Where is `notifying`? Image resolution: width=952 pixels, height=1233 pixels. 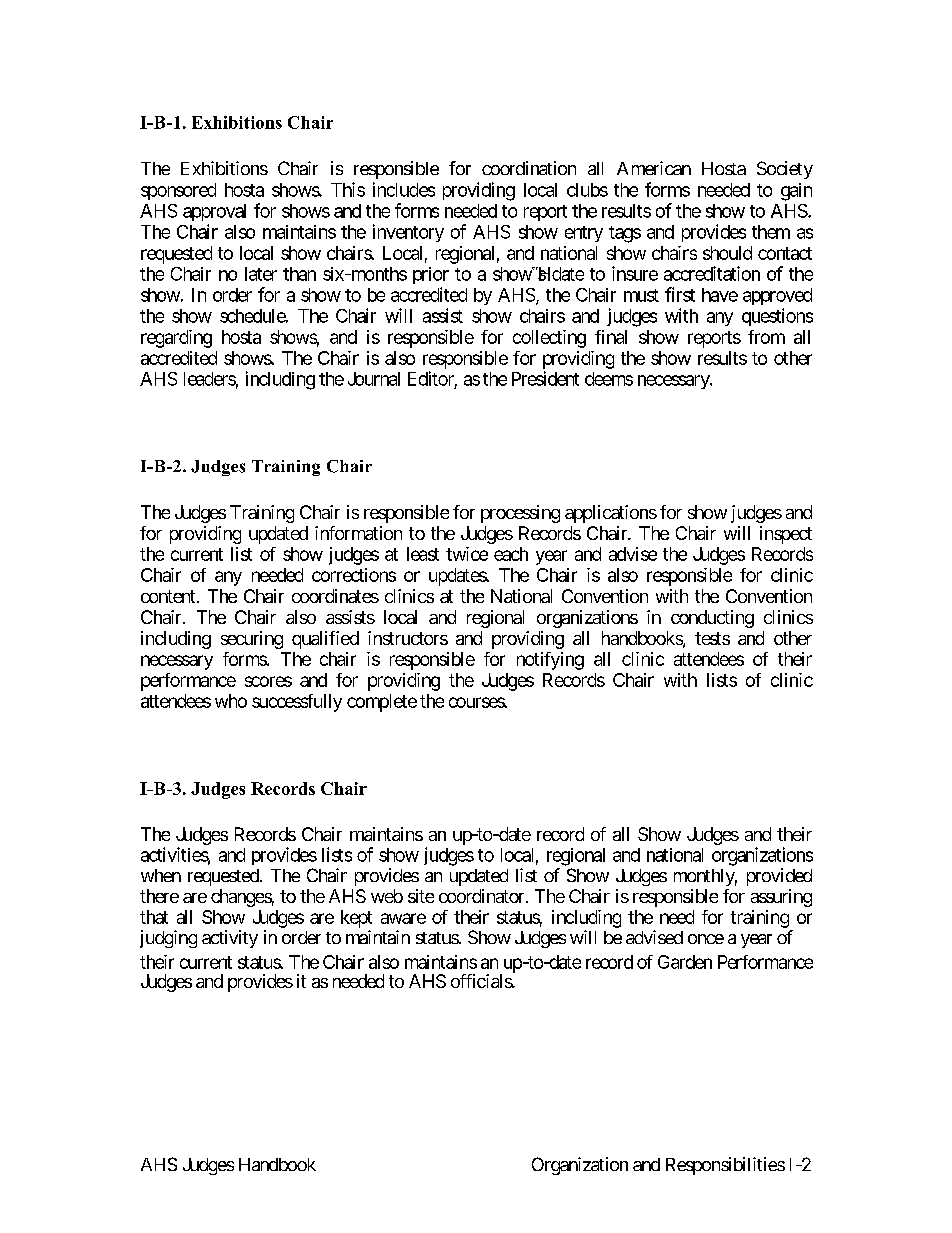
notifying is located at coordinates (550, 661).
